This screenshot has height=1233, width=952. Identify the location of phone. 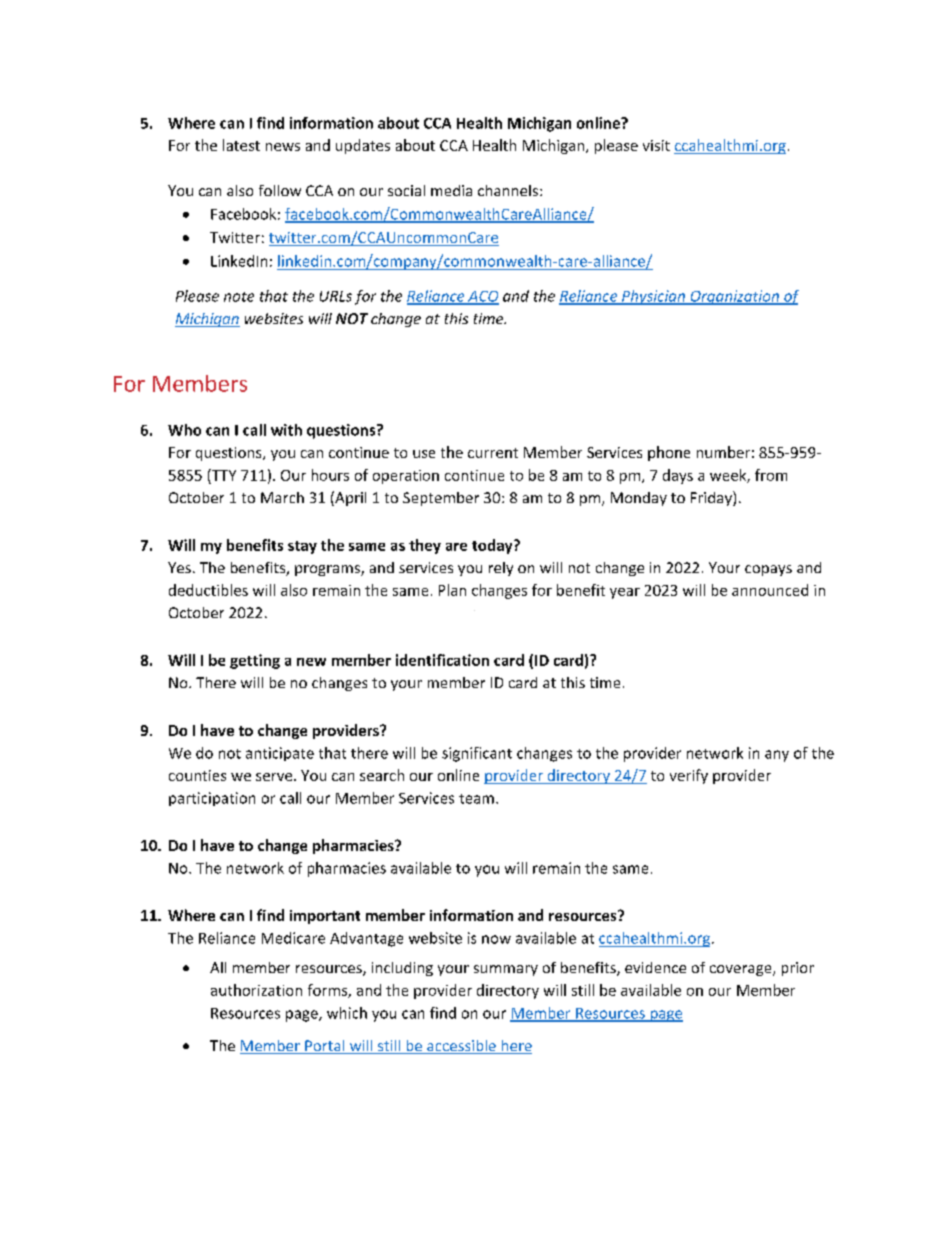
(669, 453).
